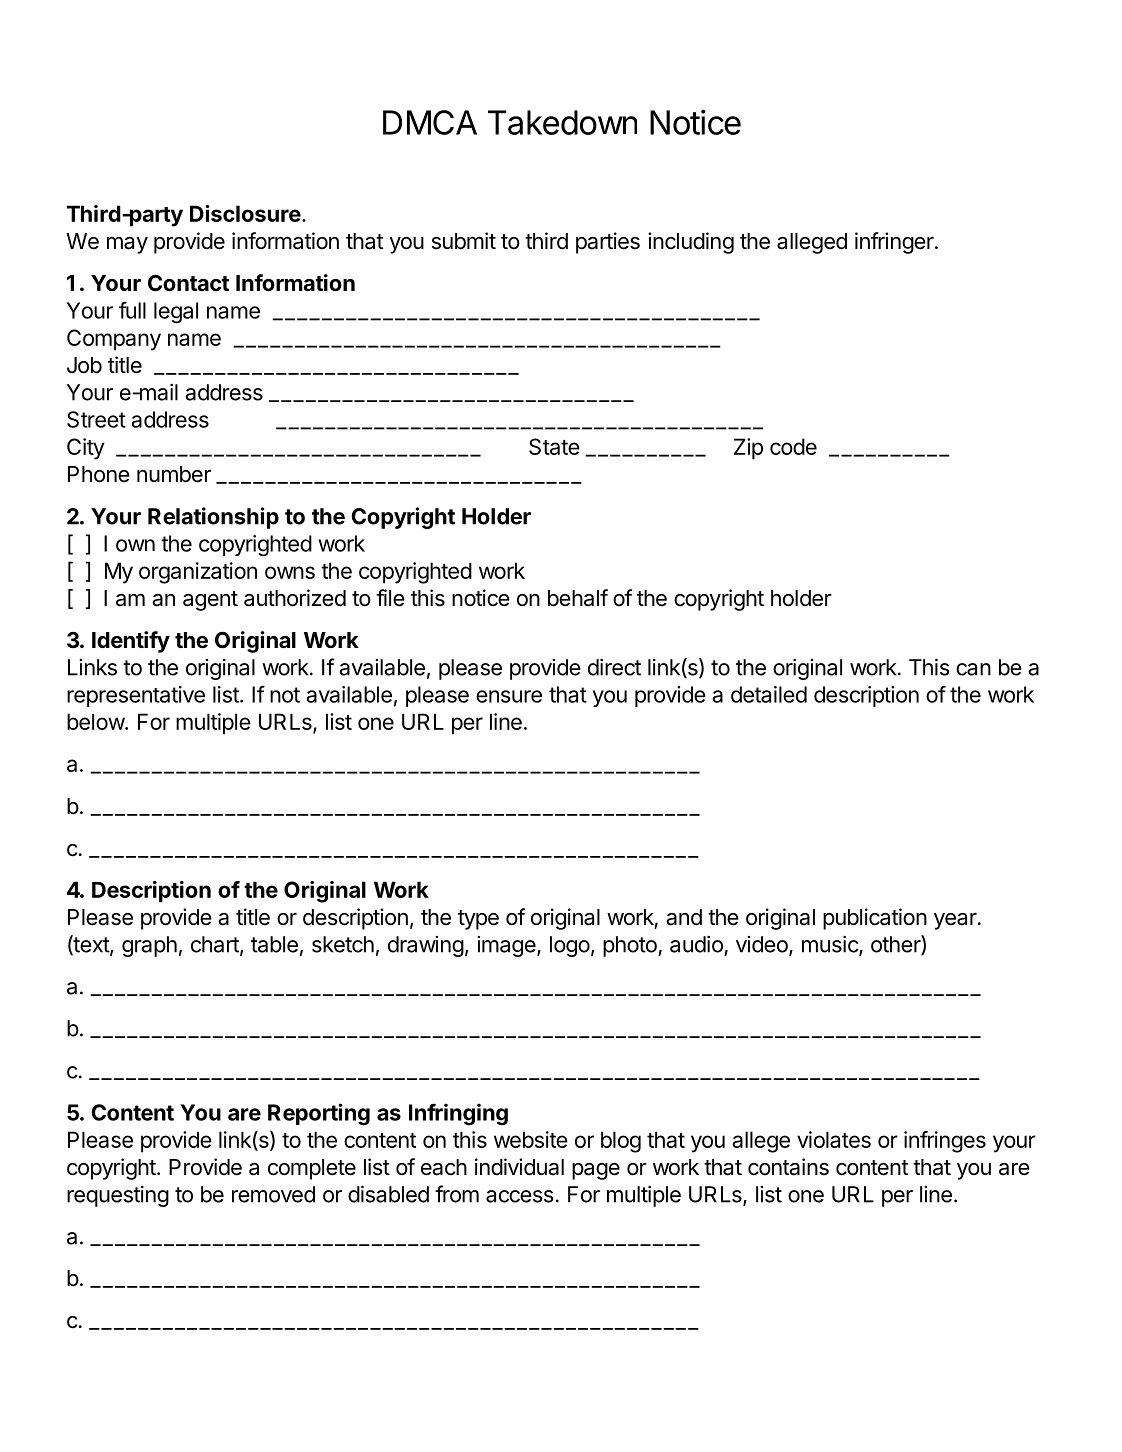 Image resolution: width=1122 pixels, height=1452 pixels. What do you see at coordinates (96, 419) in the screenshot?
I see `Street` at bounding box center [96, 419].
